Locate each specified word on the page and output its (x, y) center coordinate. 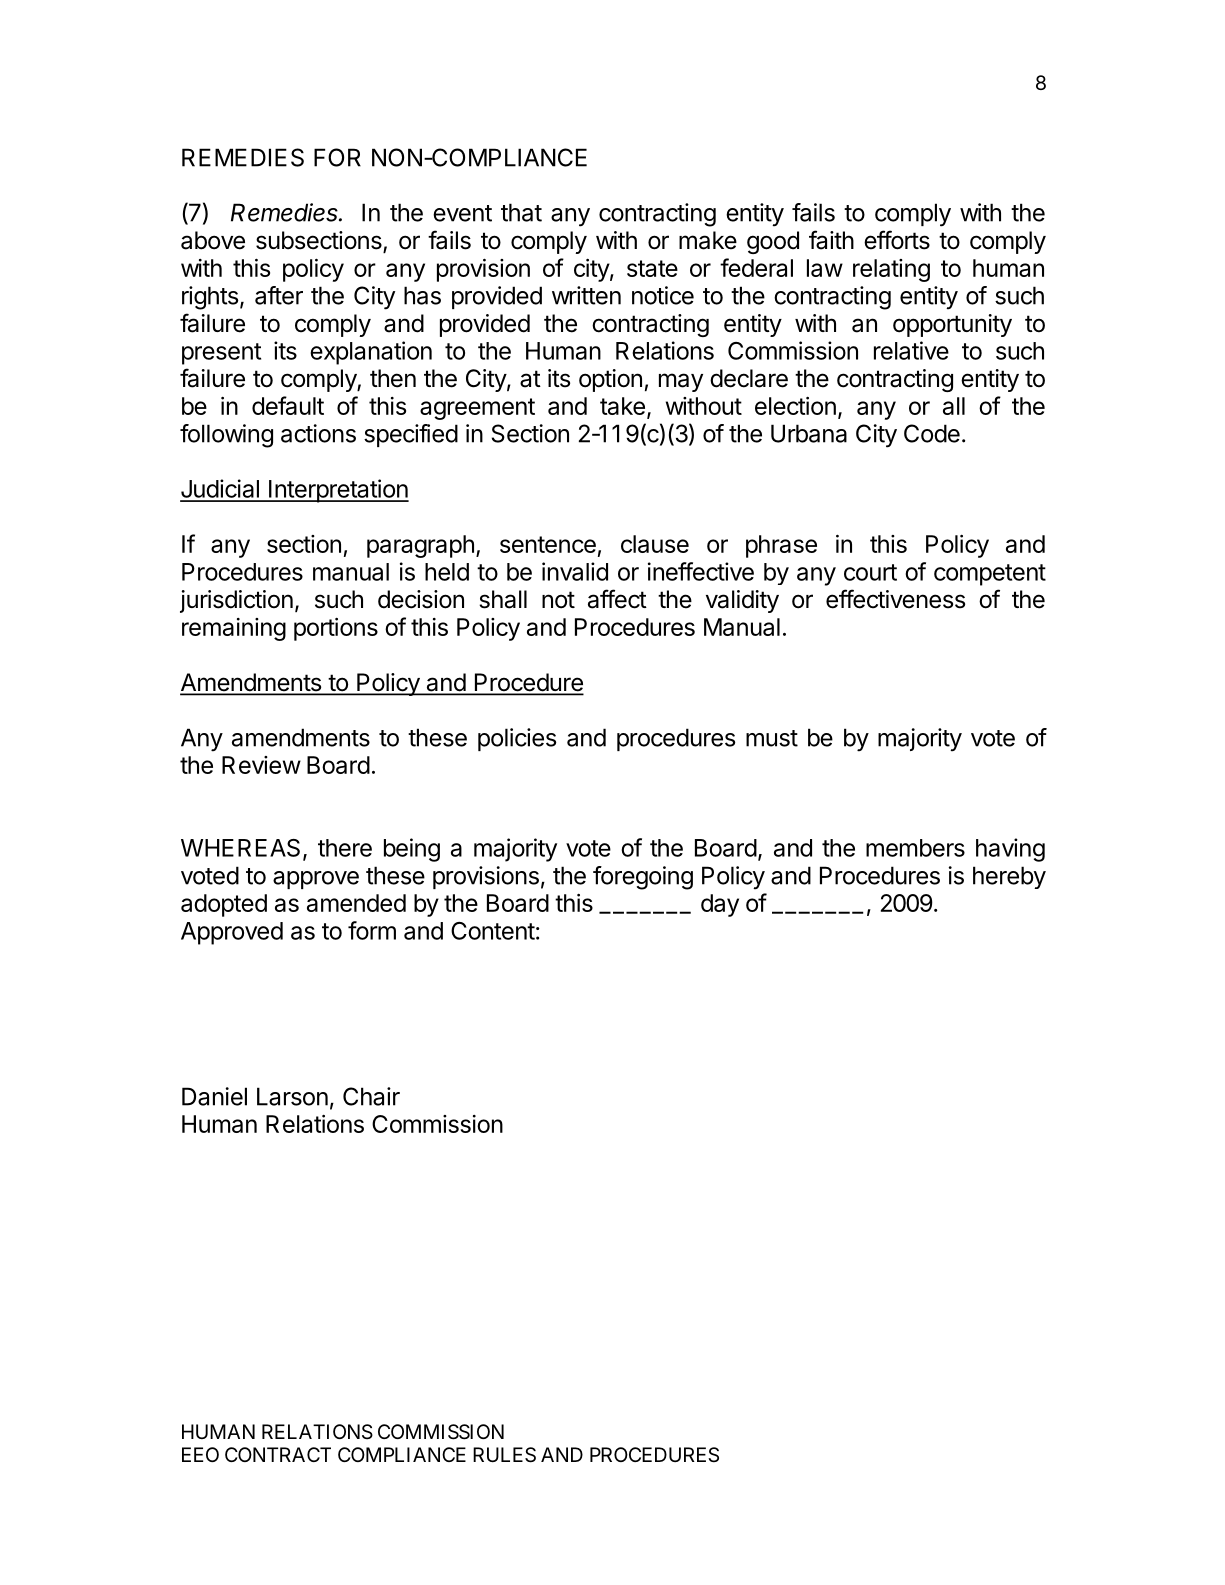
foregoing (643, 878)
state (652, 268)
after (279, 295)
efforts (897, 240)
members (915, 848)
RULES (504, 1455)
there (345, 848)
